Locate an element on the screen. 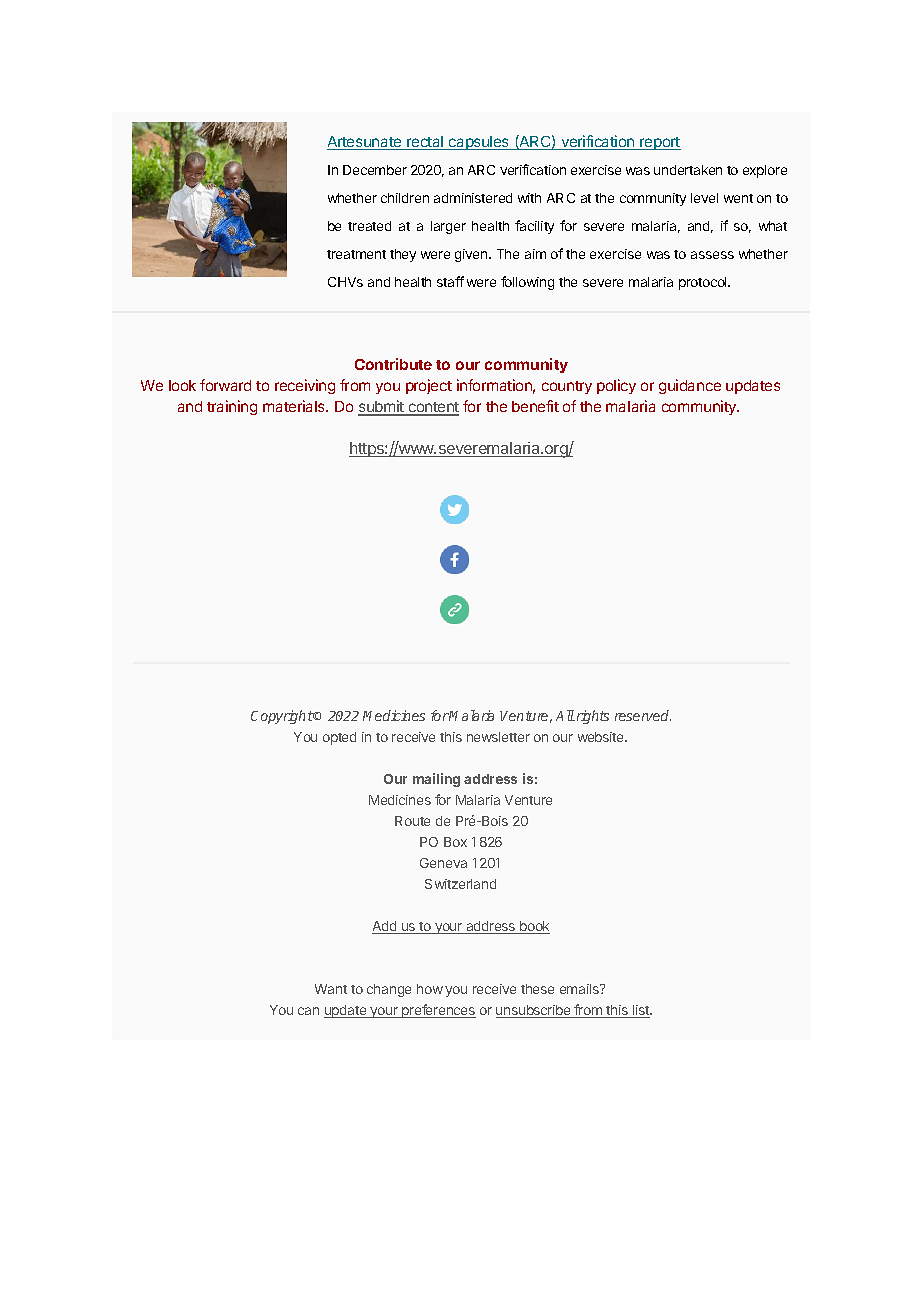 The height and width of the screenshot is (1308, 924). capsules is located at coordinates (479, 143).
